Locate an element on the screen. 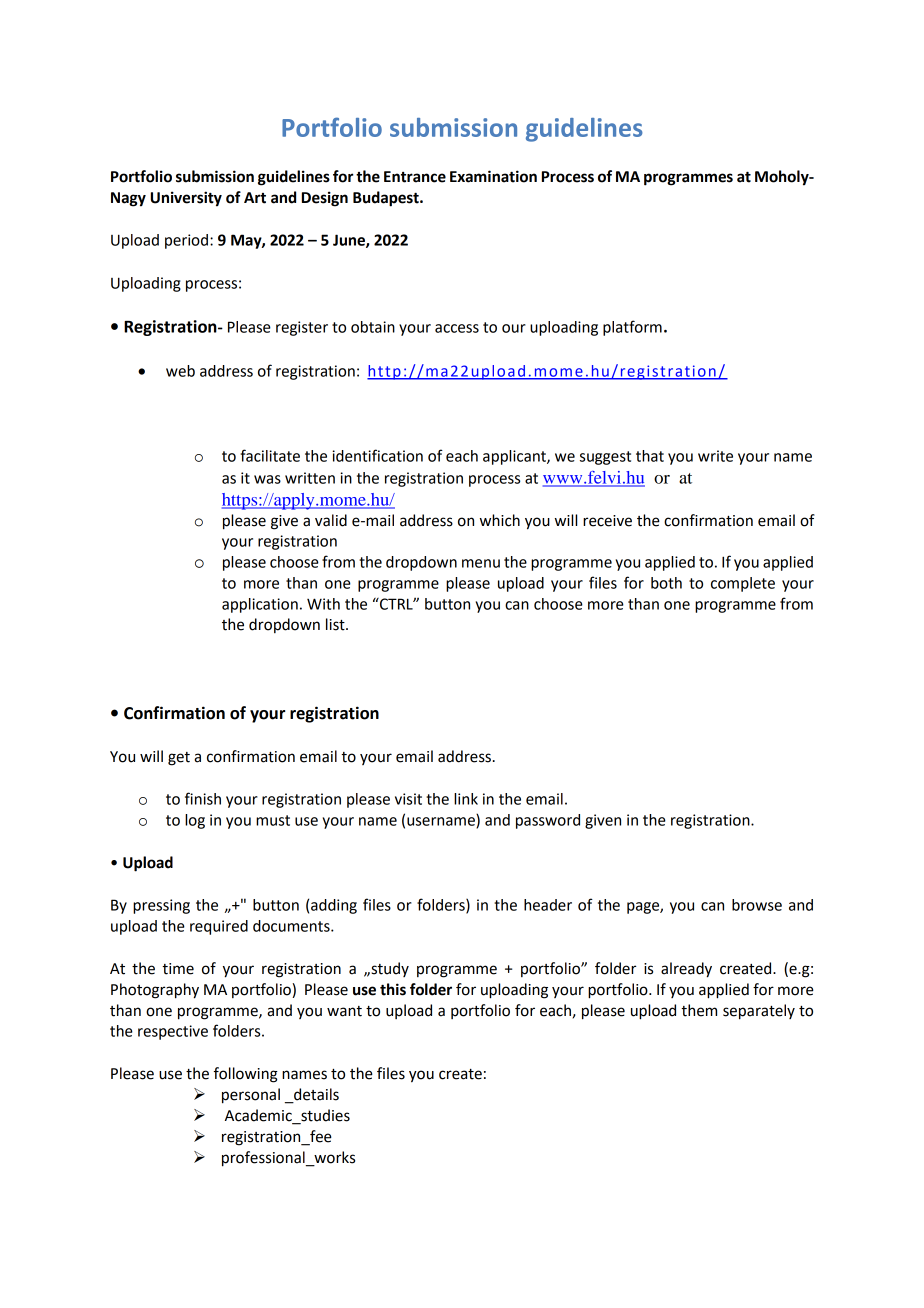 The width and height of the screenshot is (924, 1308). write is located at coordinates (715, 456).
